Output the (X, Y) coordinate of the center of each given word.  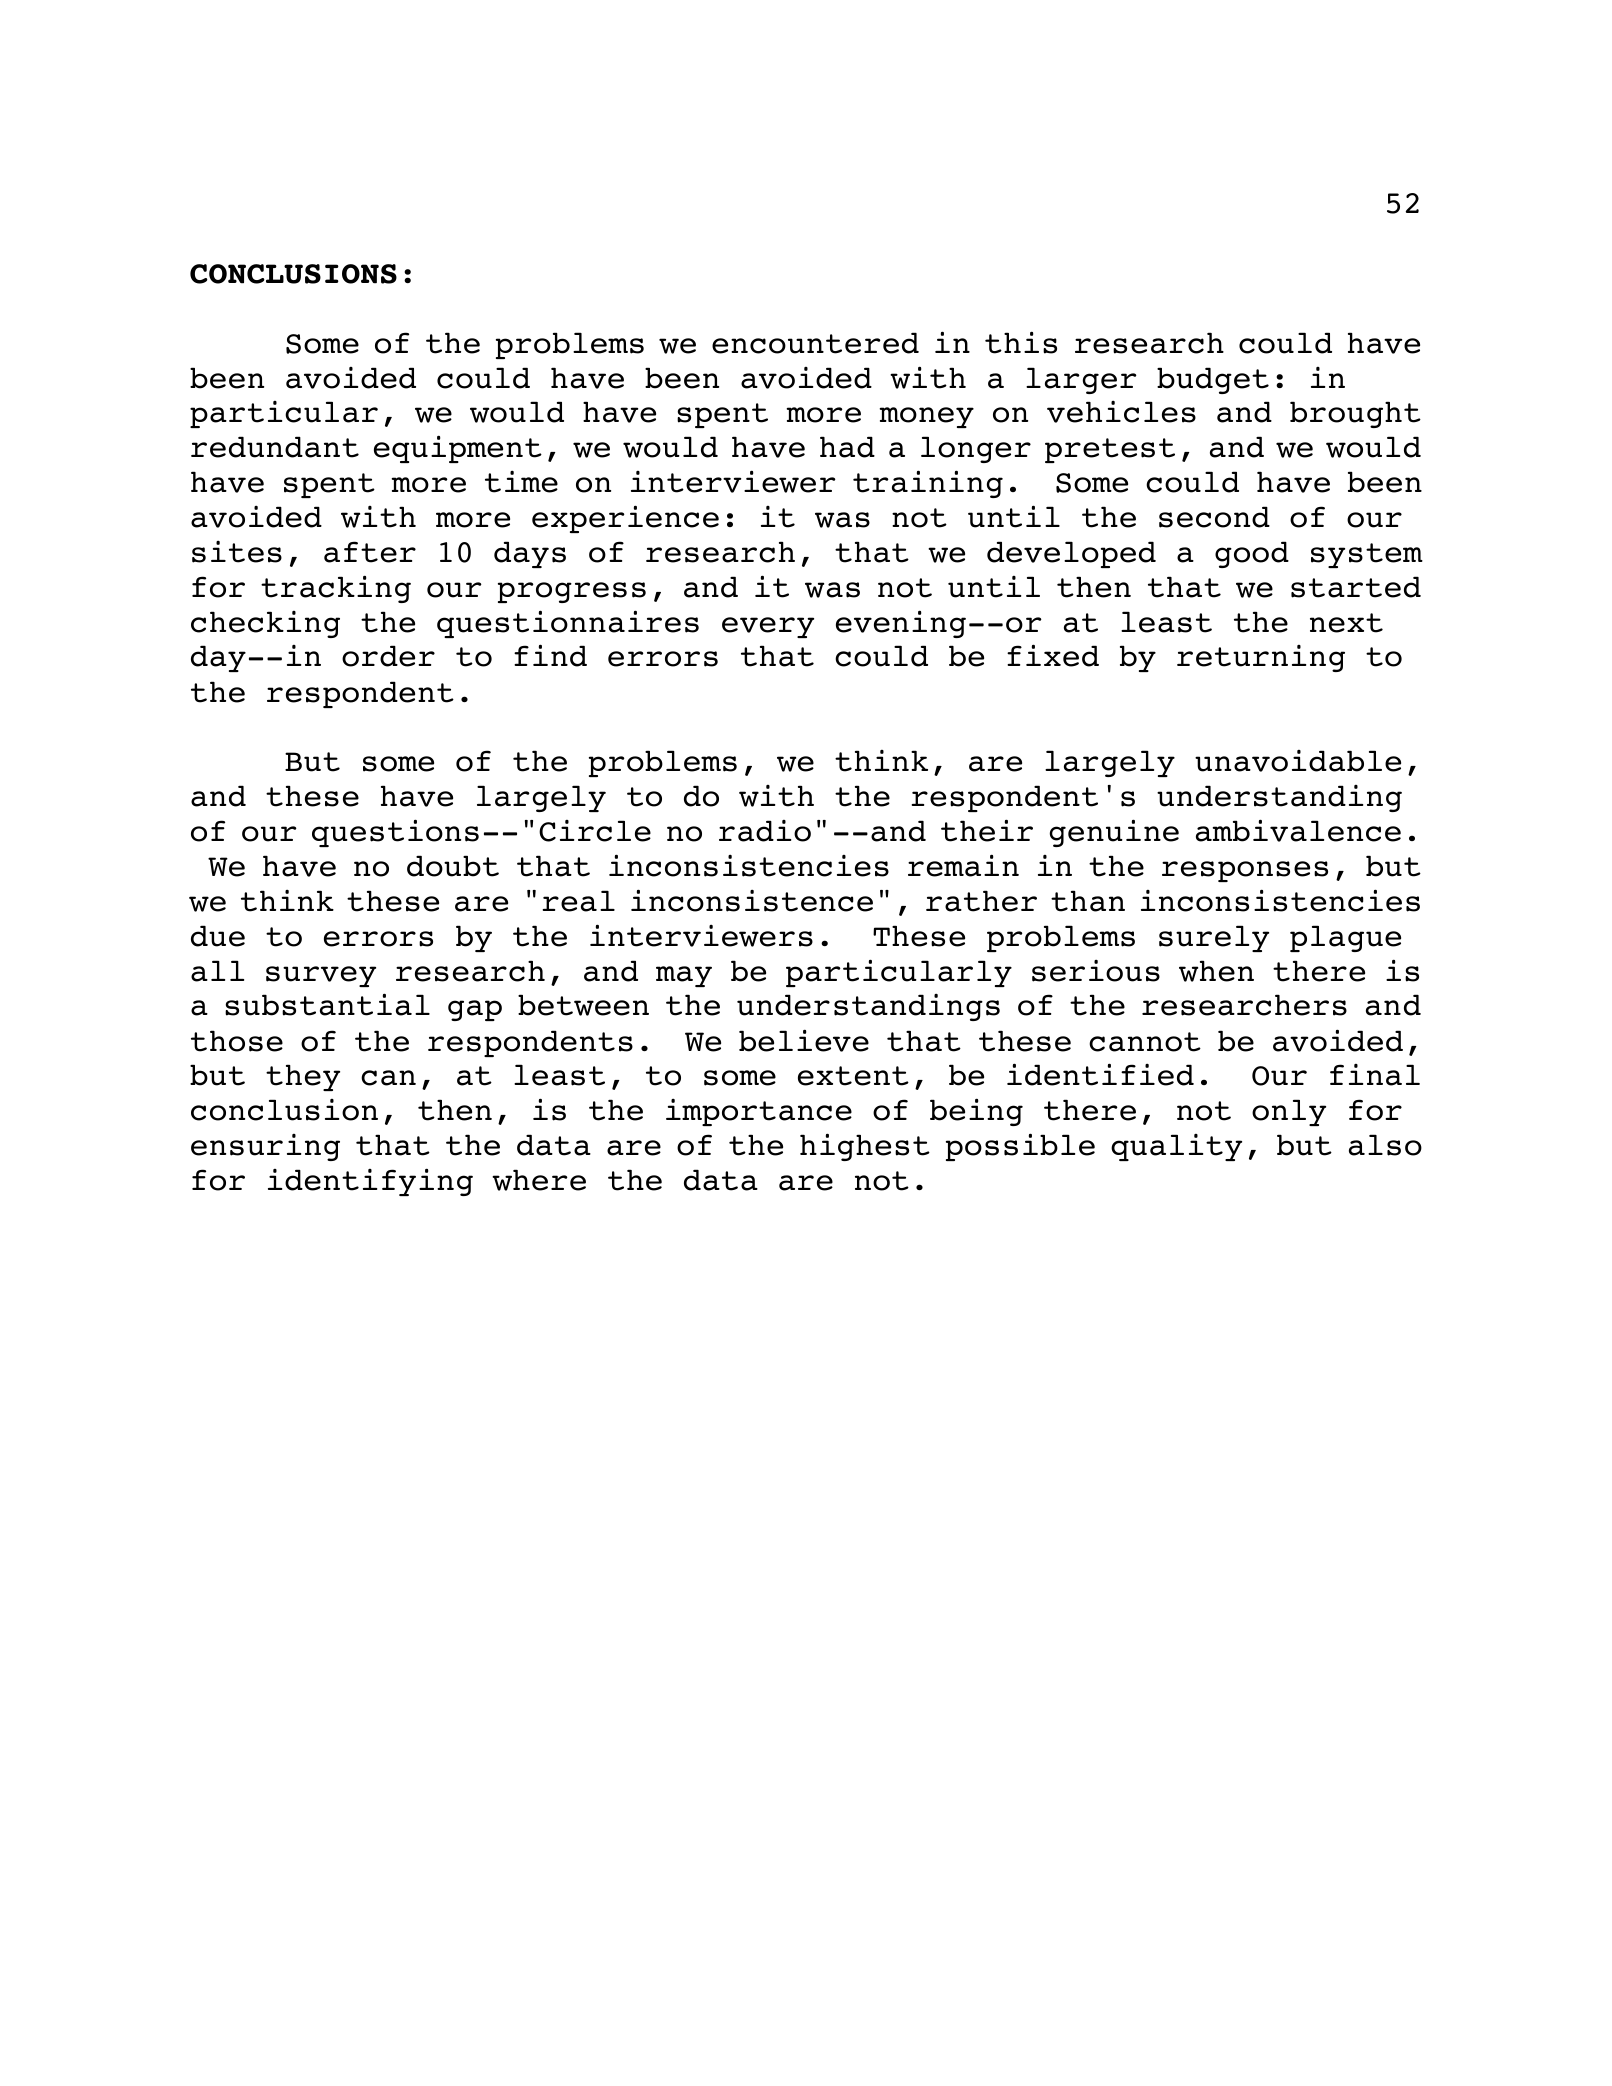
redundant (275, 447)
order (388, 656)
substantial (327, 1004)
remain (963, 865)
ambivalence (1298, 830)
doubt (453, 866)
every (768, 627)
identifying (370, 1182)
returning (1261, 658)
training (928, 484)
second (1214, 517)
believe (804, 1040)
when (1216, 971)
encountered (815, 343)
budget (1213, 380)
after (370, 552)
